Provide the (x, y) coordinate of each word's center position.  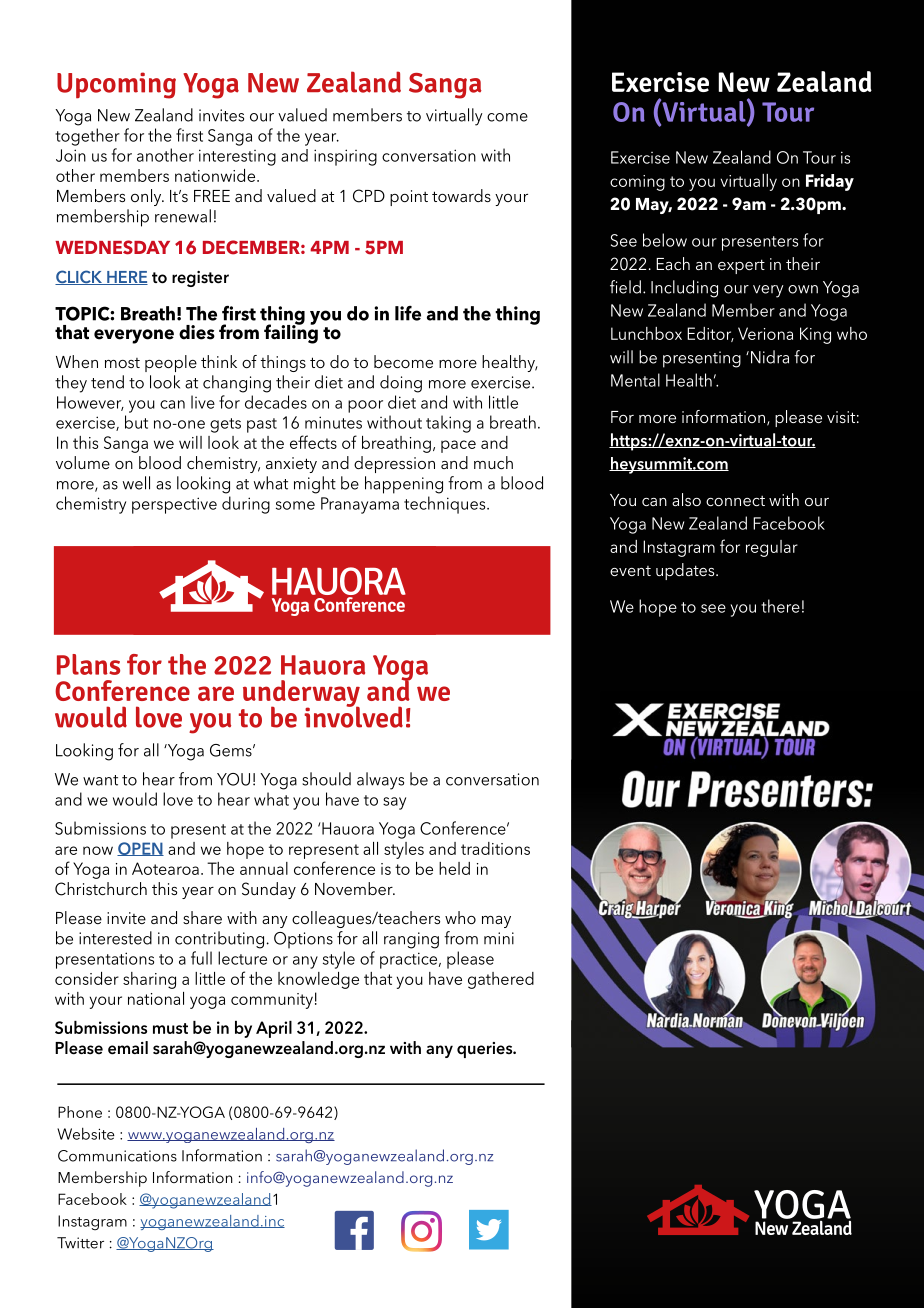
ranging (411, 940)
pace (458, 446)
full (201, 958)
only (147, 197)
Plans (88, 664)
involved (353, 716)
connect (735, 501)
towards (461, 195)
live (203, 402)
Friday (830, 182)
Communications (117, 1156)
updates (686, 571)
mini (499, 938)
